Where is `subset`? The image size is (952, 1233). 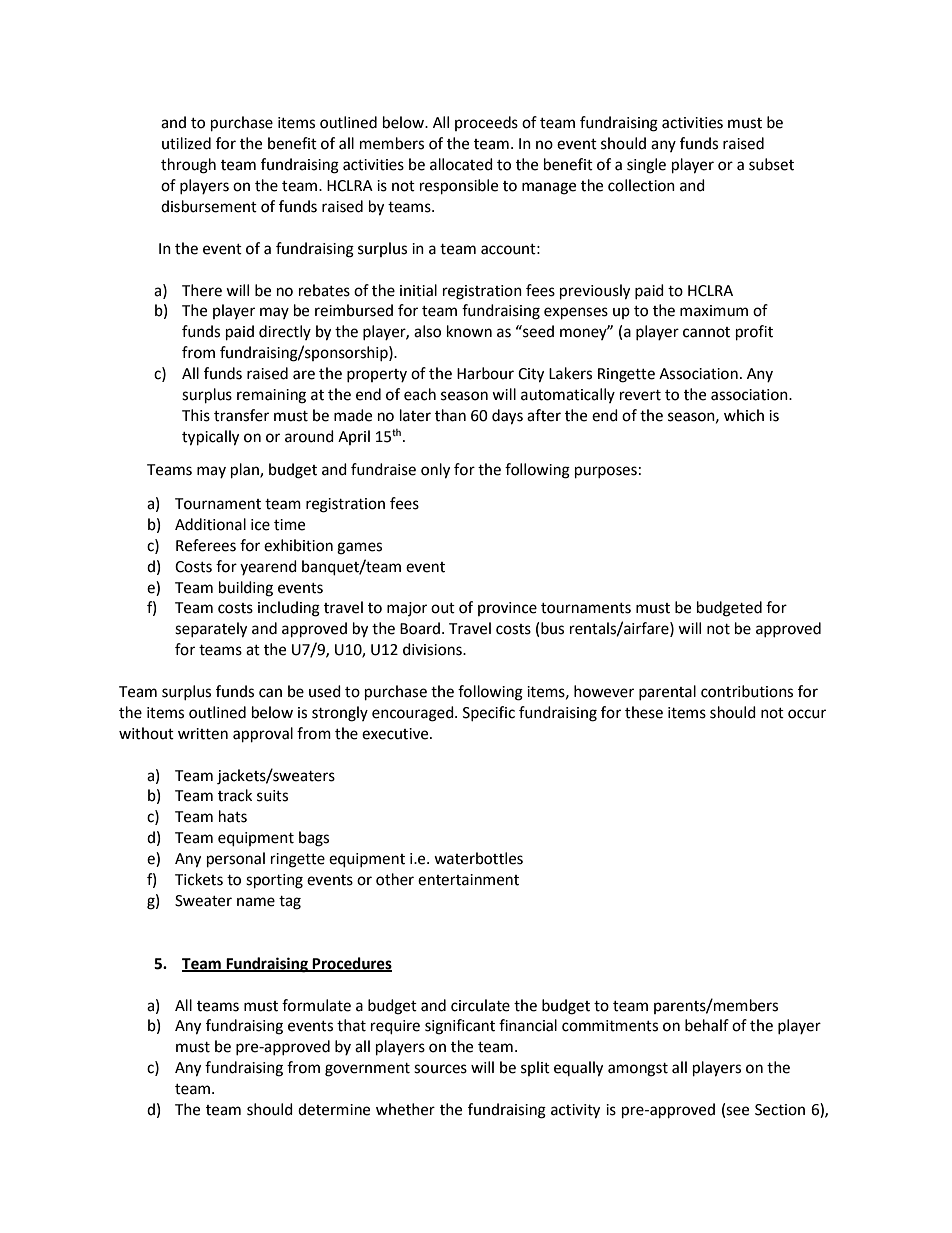
subset is located at coordinates (771, 164).
